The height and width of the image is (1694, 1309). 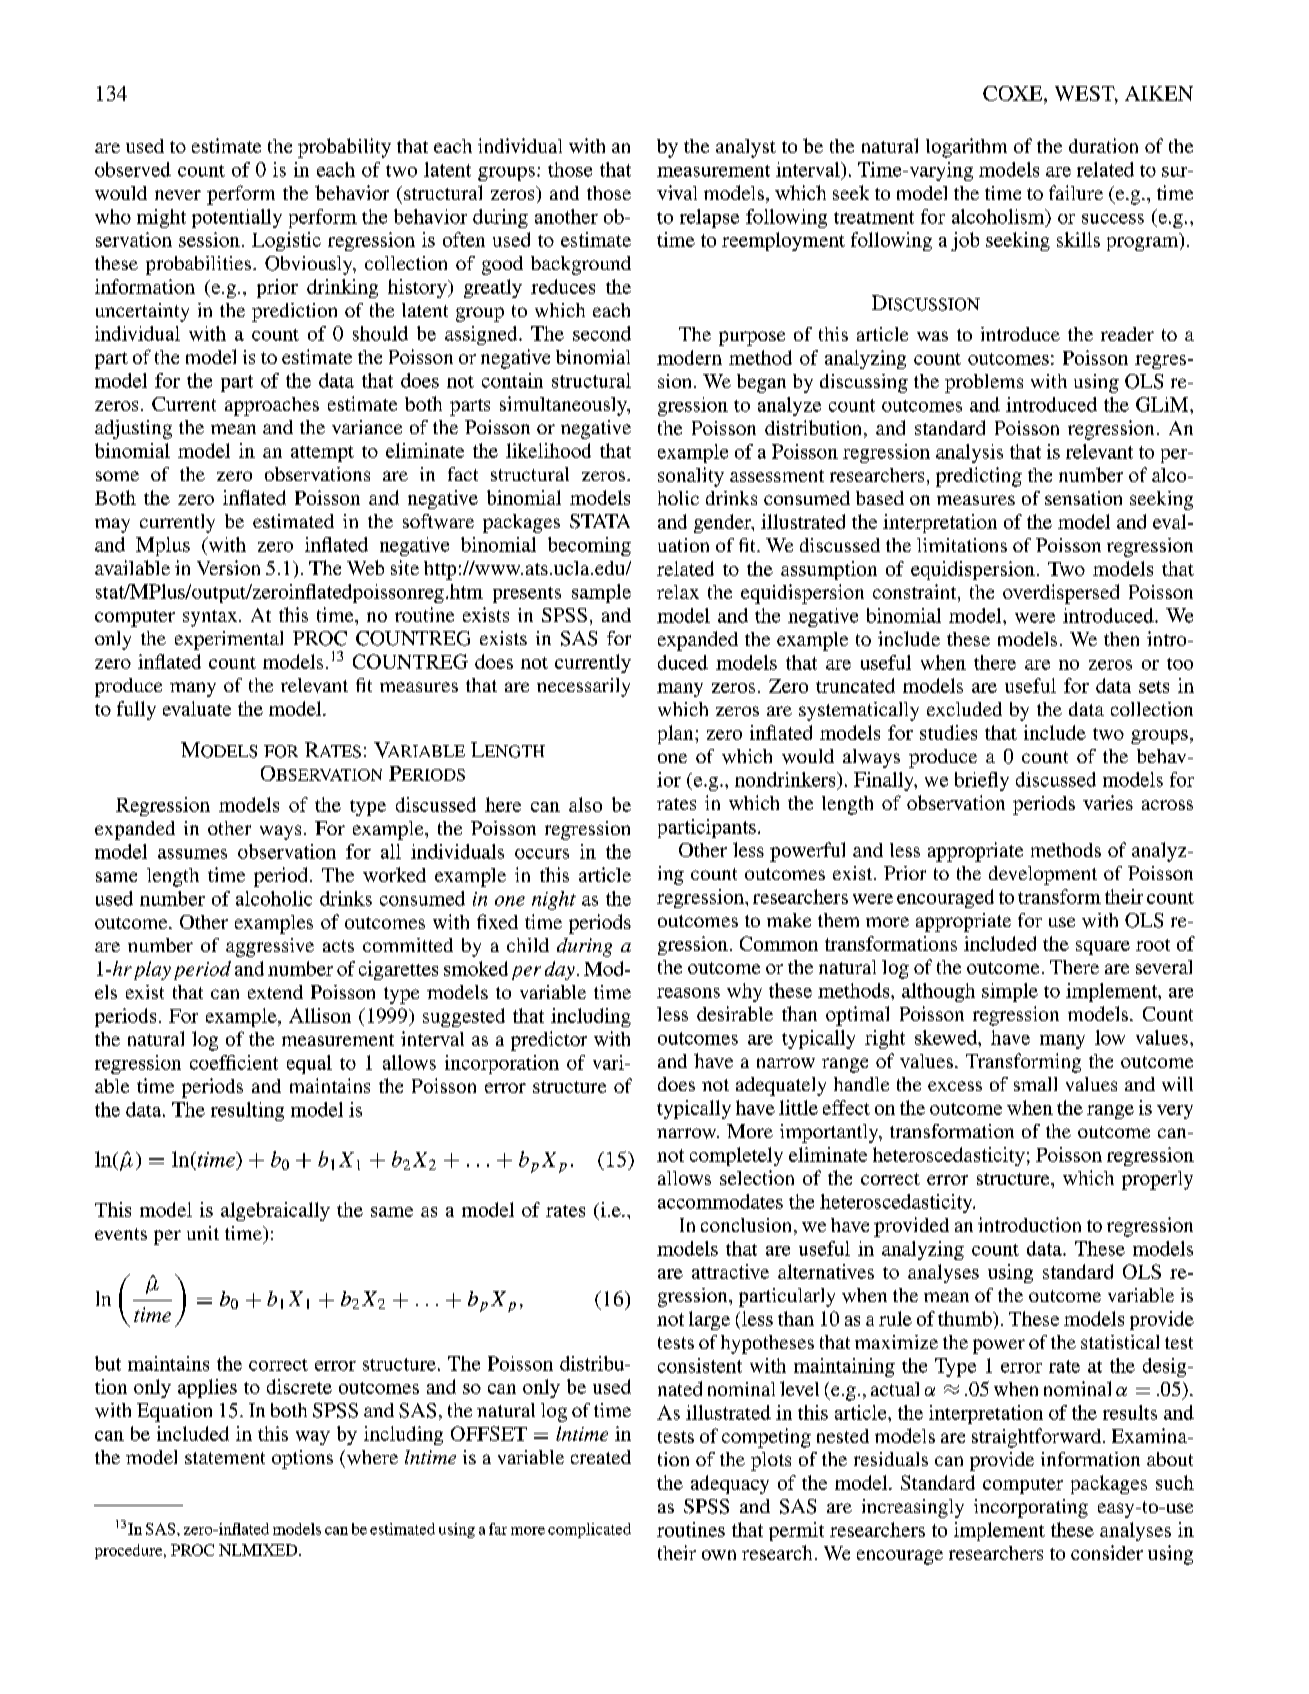 What do you see at coordinates (720, 1201) in the image?
I see `accommodates` at bounding box center [720, 1201].
